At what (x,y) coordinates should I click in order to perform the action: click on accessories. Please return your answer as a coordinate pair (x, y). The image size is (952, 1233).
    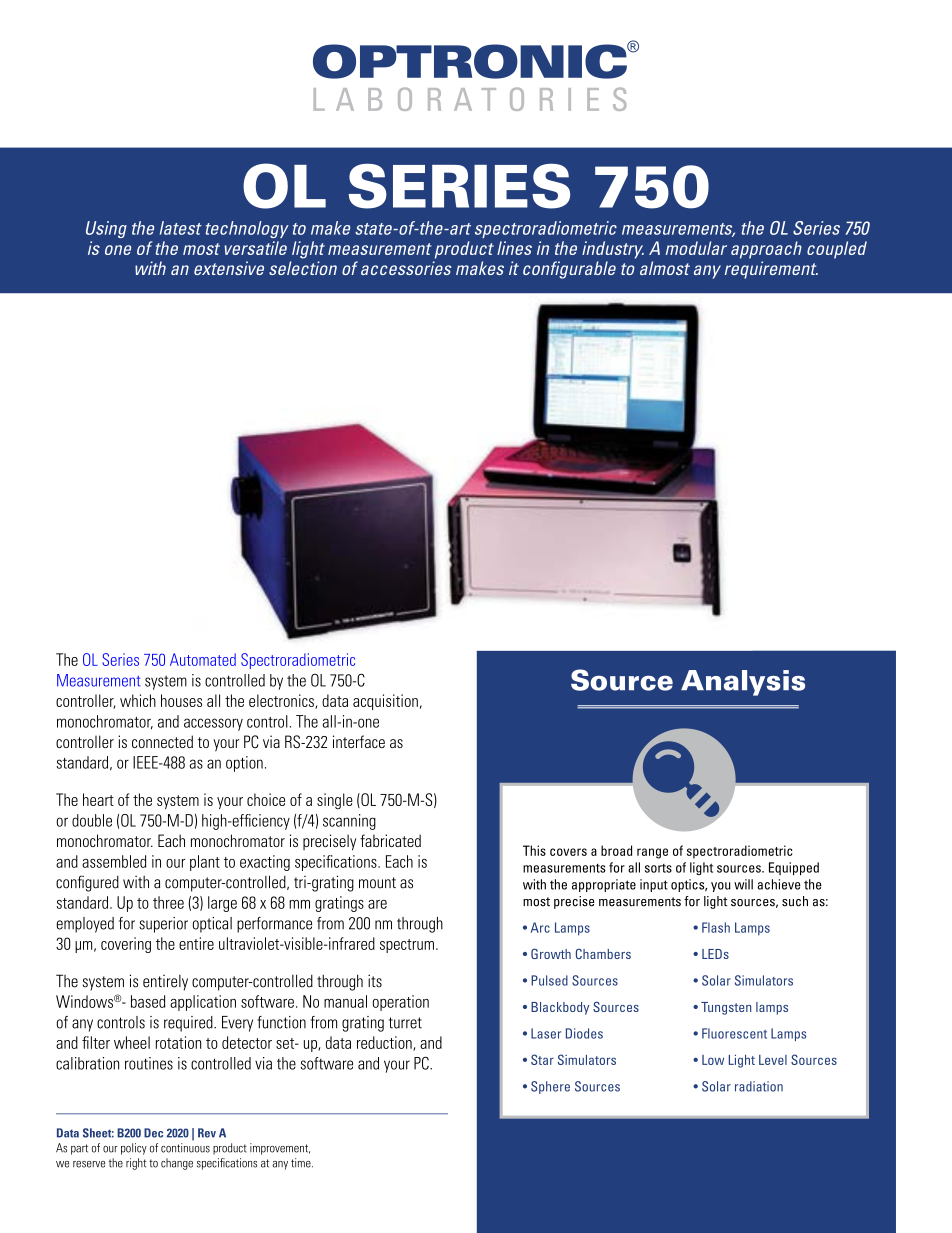
    Looking at the image, I should click on (406, 268).
